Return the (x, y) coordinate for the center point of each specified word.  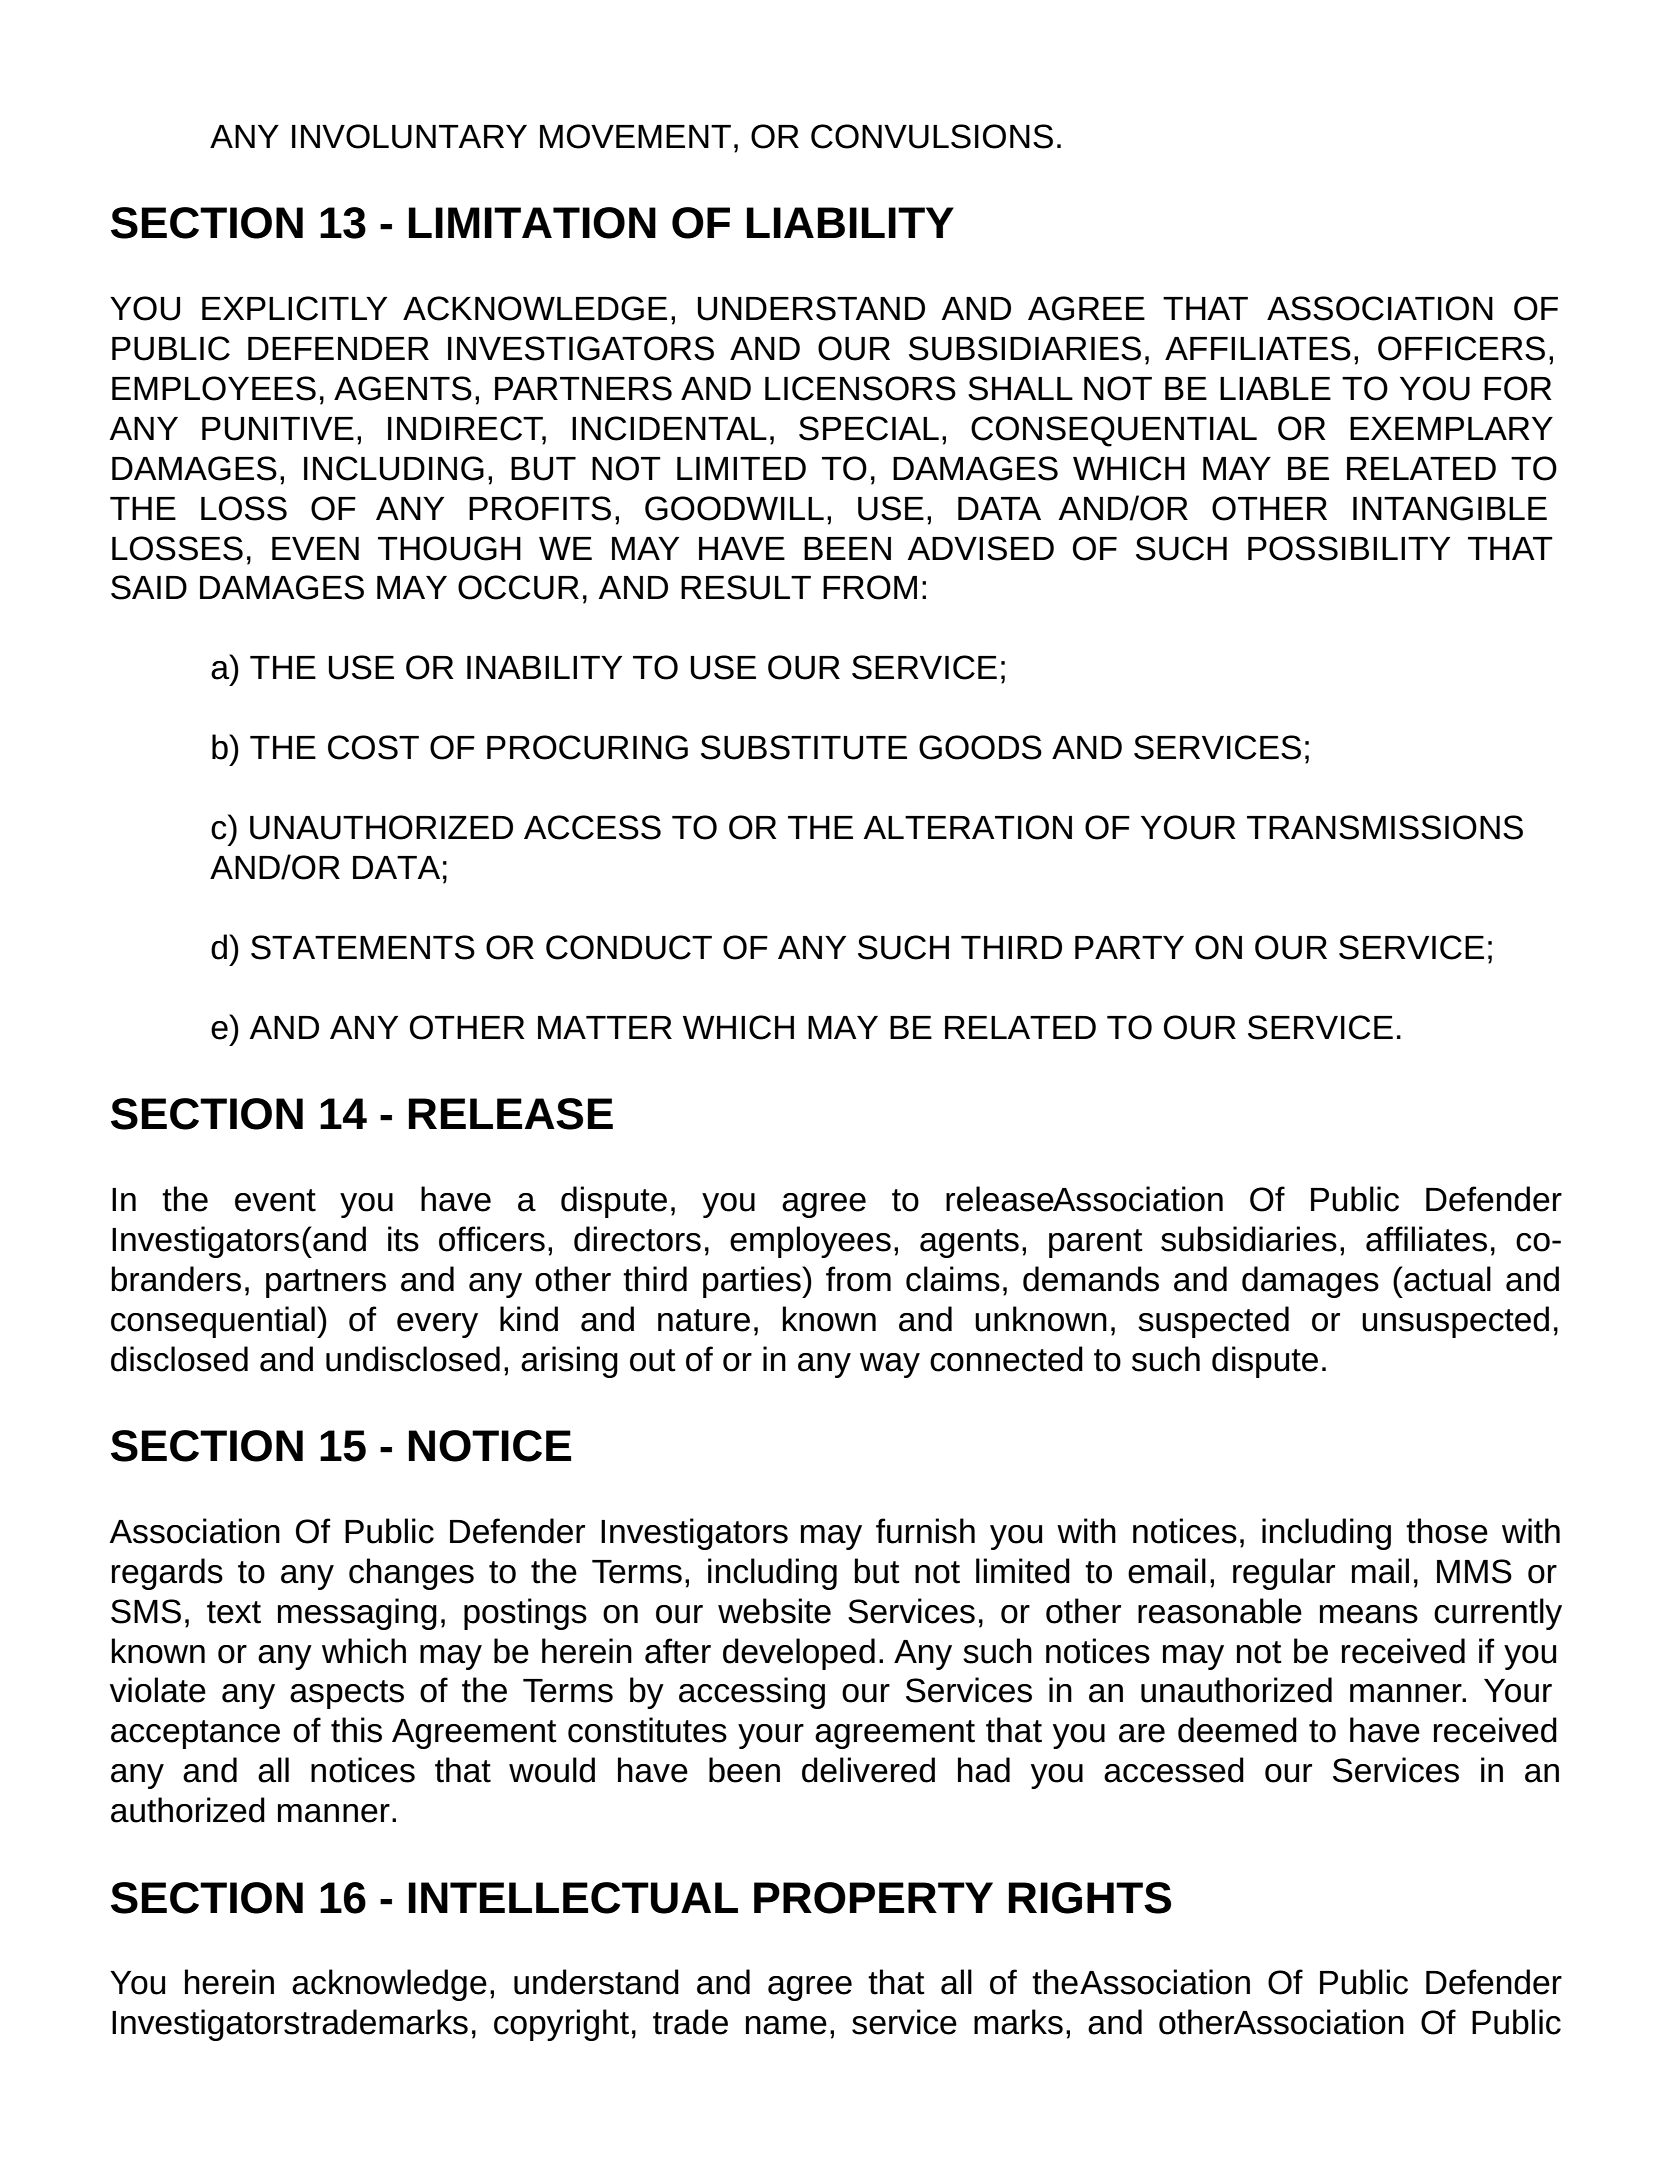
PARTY (1129, 947)
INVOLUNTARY (409, 136)
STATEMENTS (363, 947)
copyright (561, 2025)
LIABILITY (850, 222)
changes (411, 1574)
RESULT (746, 587)
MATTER (605, 1027)
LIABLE (1275, 388)
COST (373, 747)
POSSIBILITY (1349, 548)
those (1447, 1531)
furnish (925, 1531)
